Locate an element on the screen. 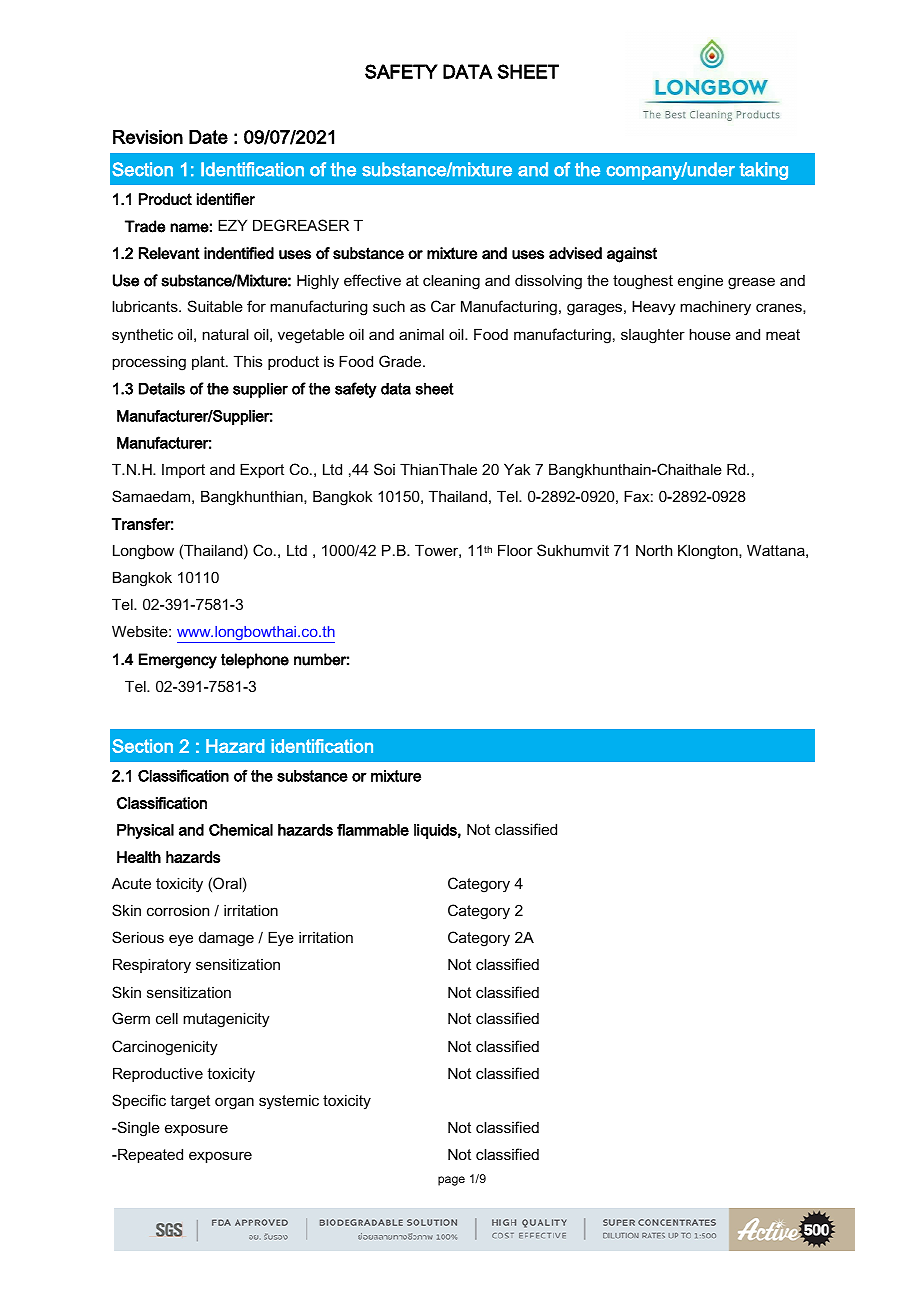  Emergency is located at coordinates (178, 661).
